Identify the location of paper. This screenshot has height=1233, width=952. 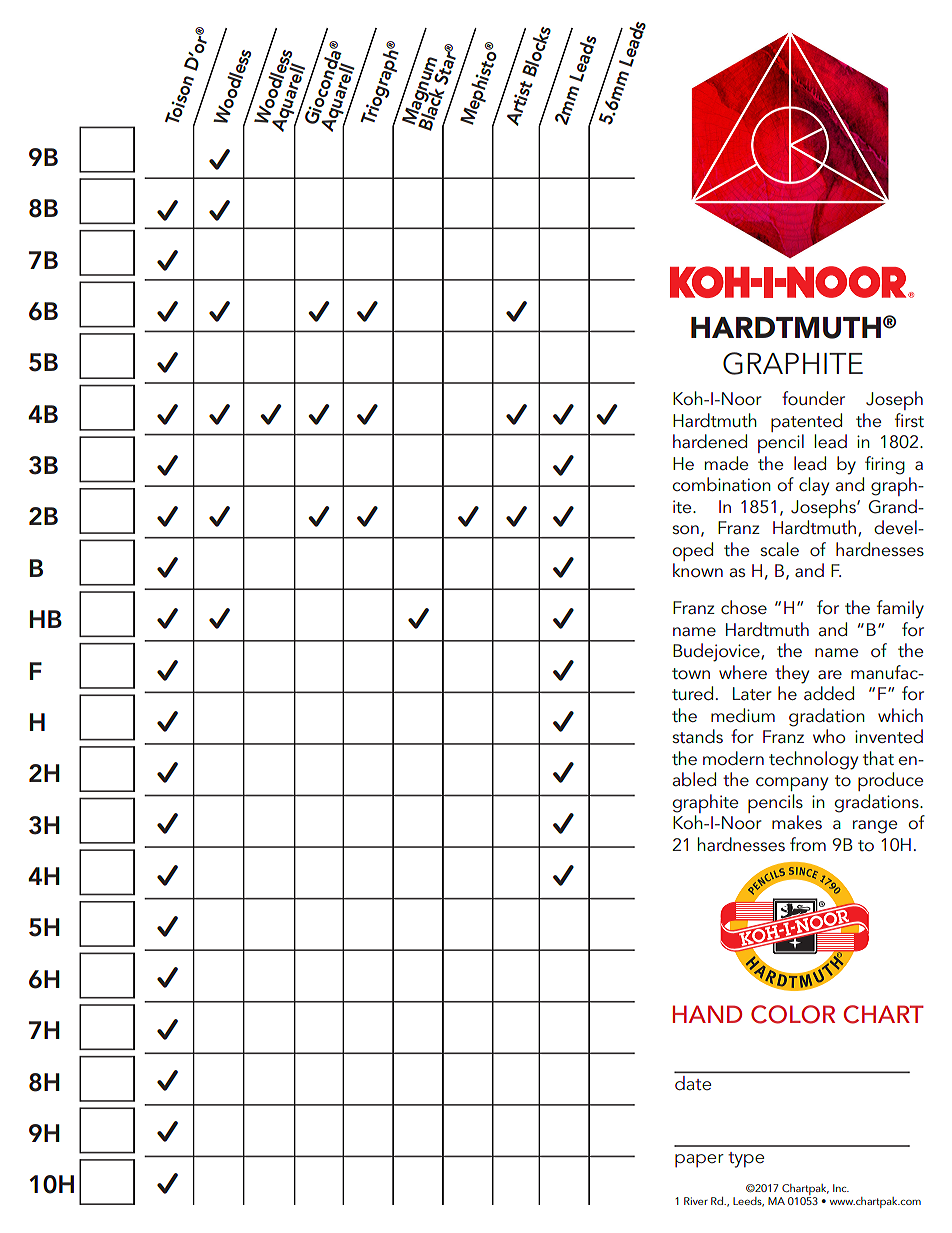
(699, 1160).
